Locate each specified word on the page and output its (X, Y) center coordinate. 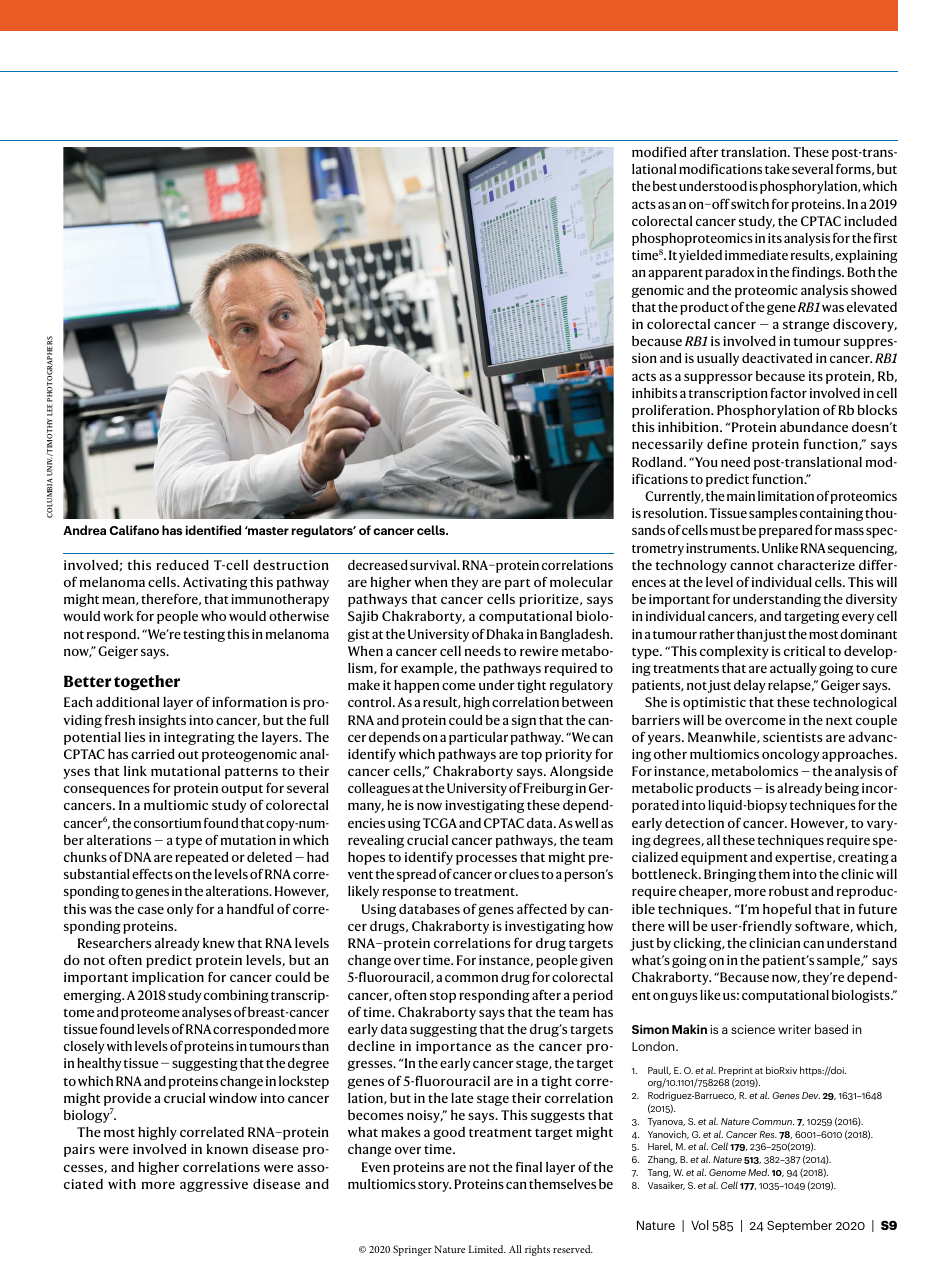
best (665, 186)
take (777, 169)
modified (659, 151)
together (147, 683)
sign (524, 721)
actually (793, 669)
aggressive (214, 1185)
